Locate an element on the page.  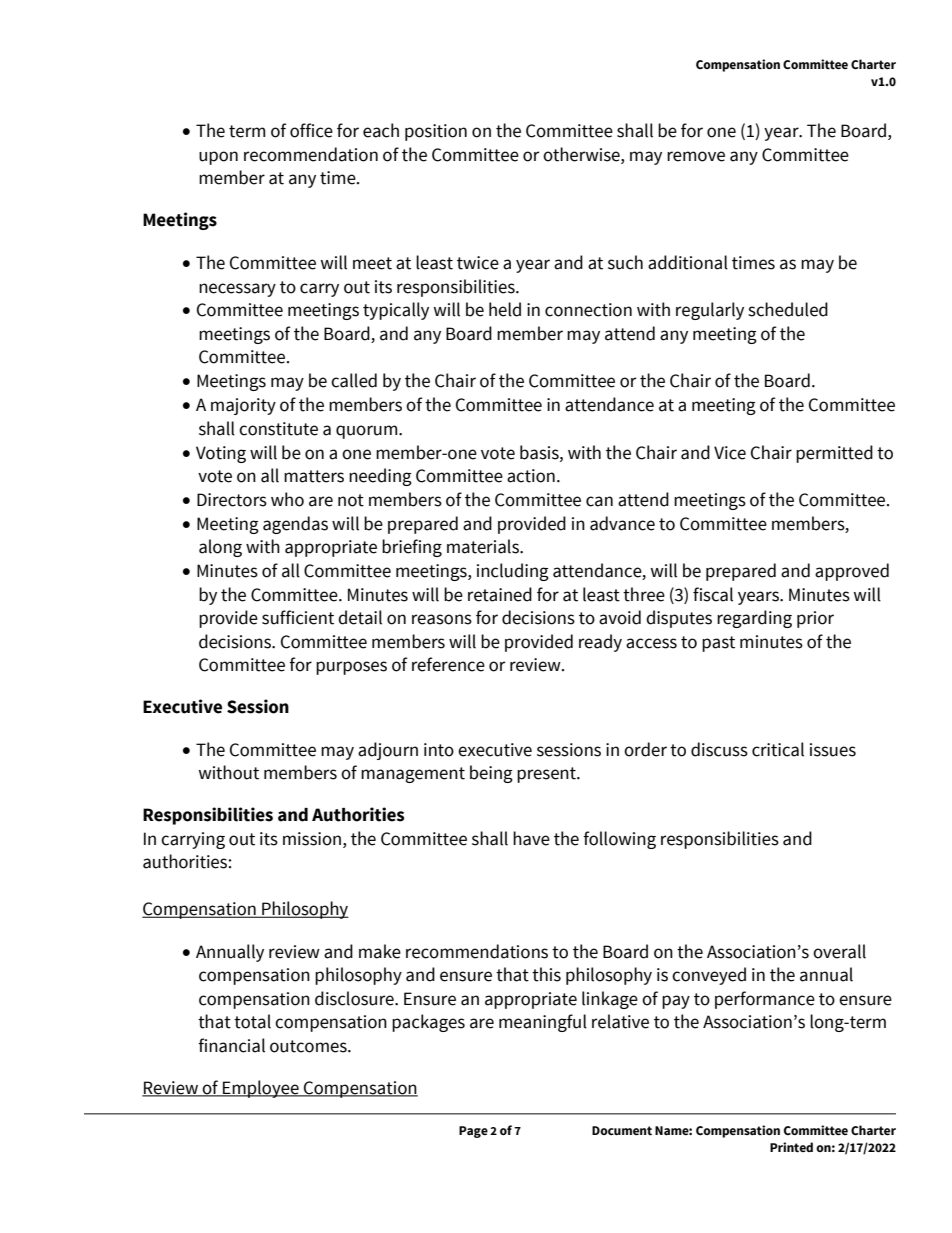
Vice is located at coordinates (730, 453).
